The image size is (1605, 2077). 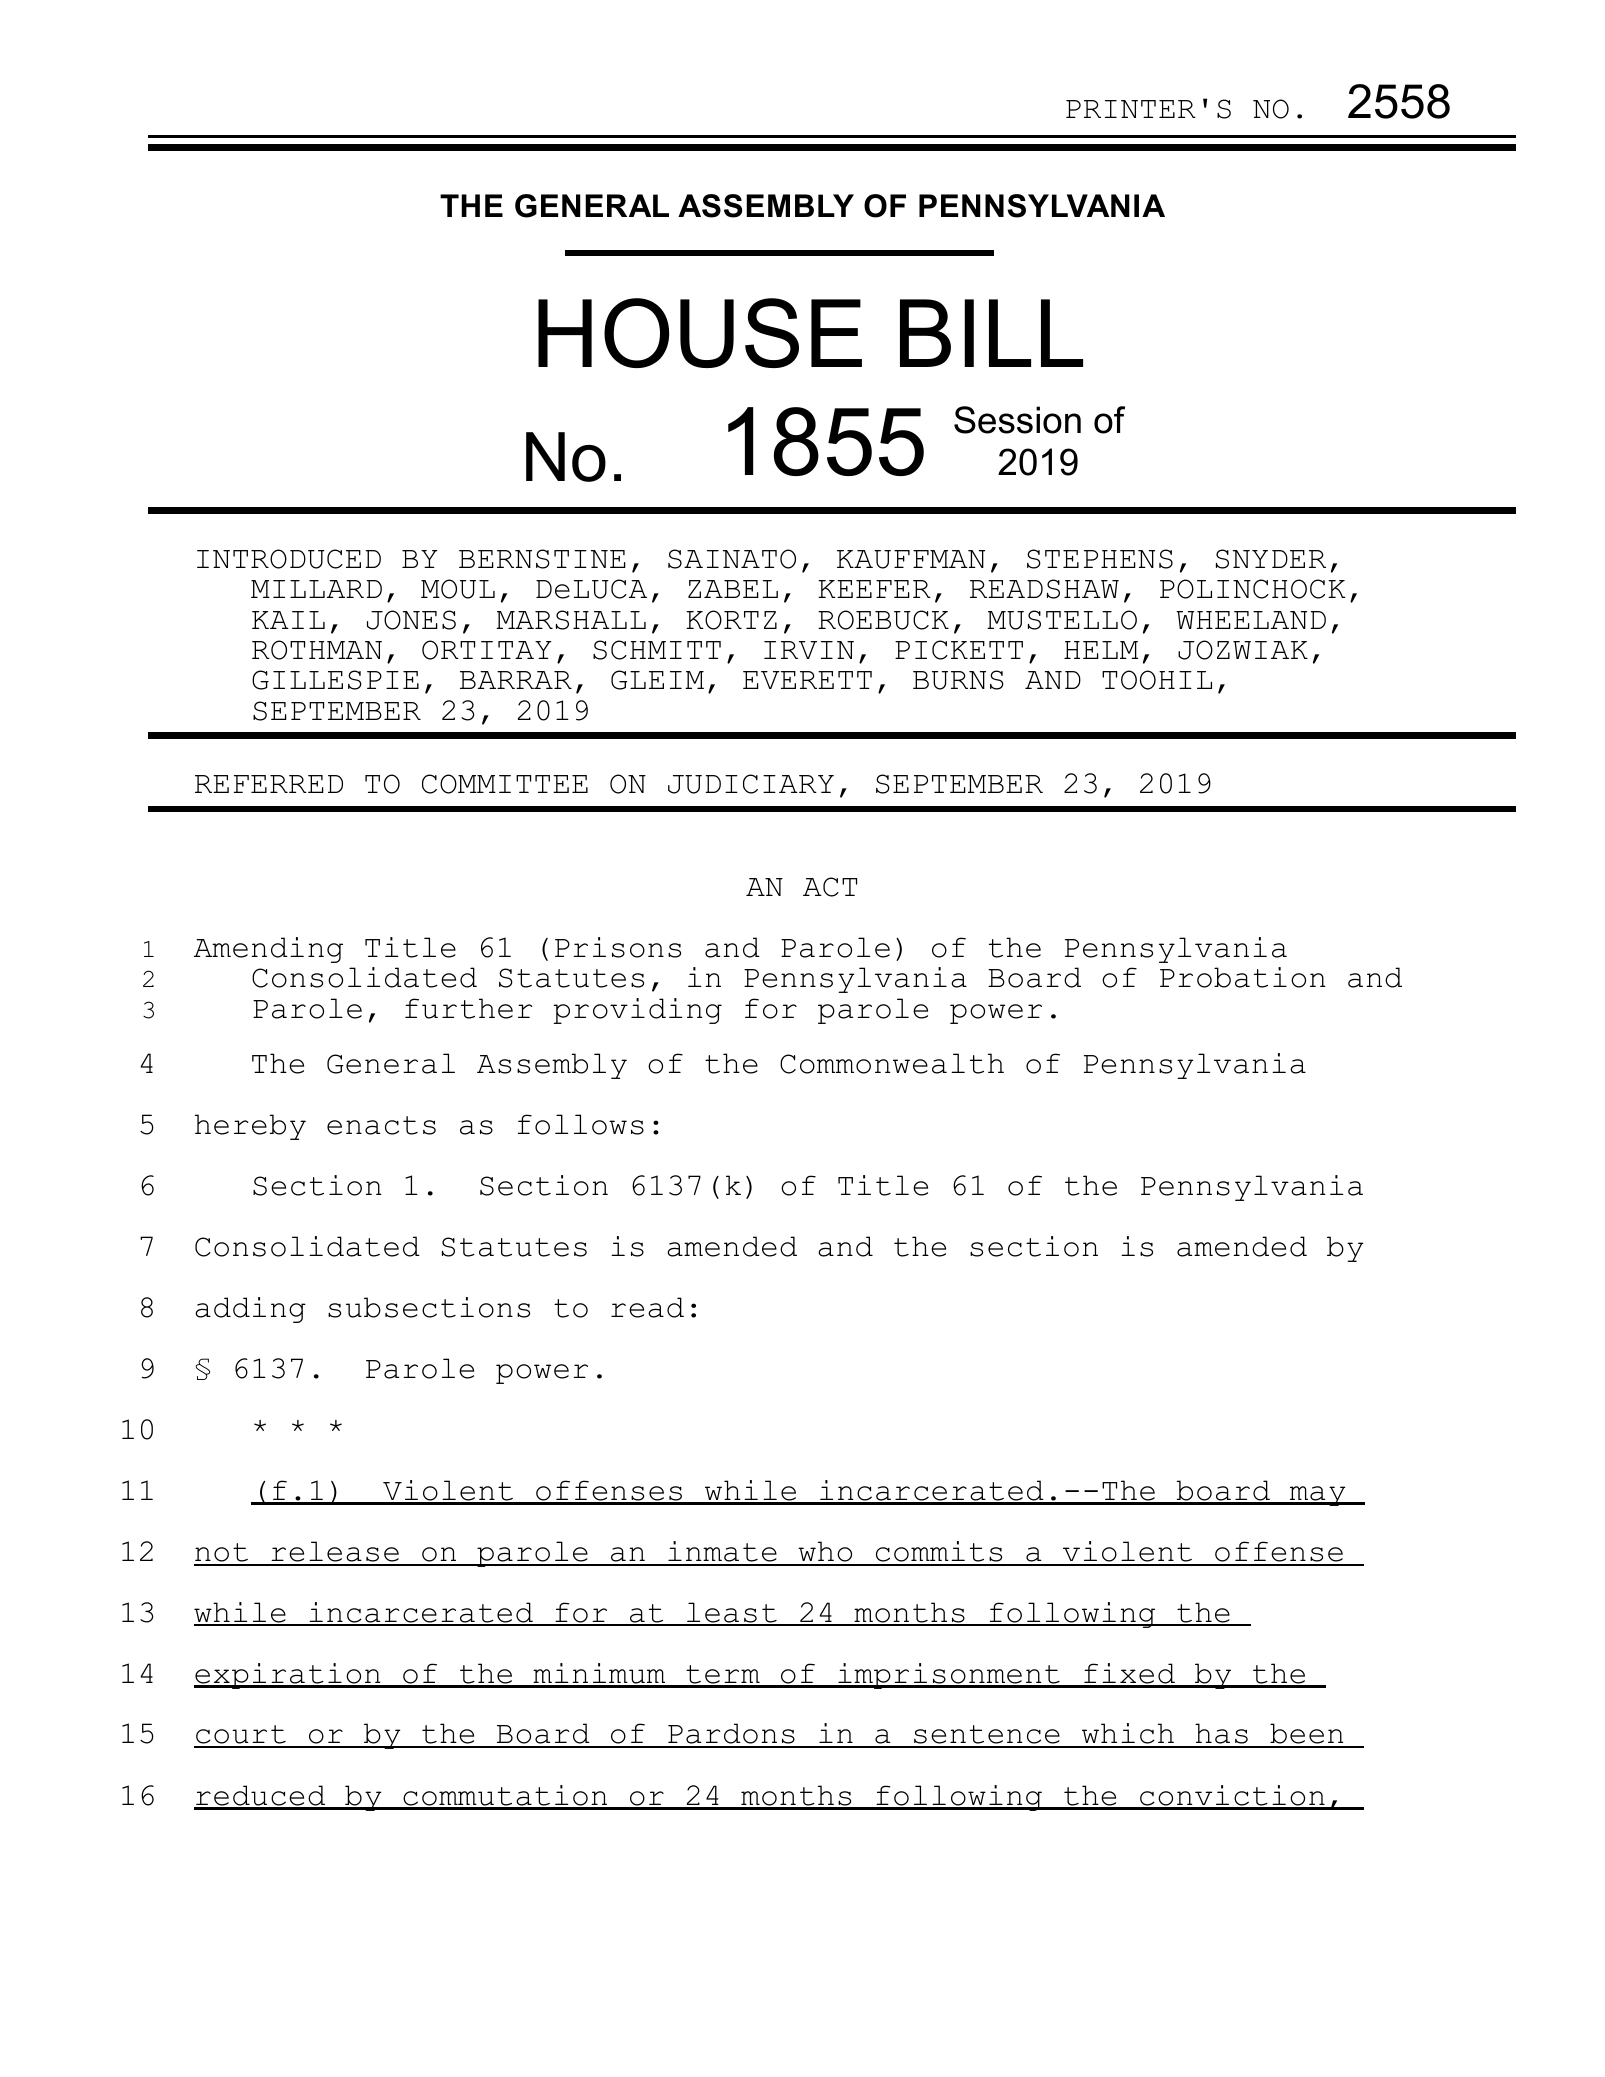 What do you see at coordinates (269, 784) in the document?
I see `REFERRED` at bounding box center [269, 784].
